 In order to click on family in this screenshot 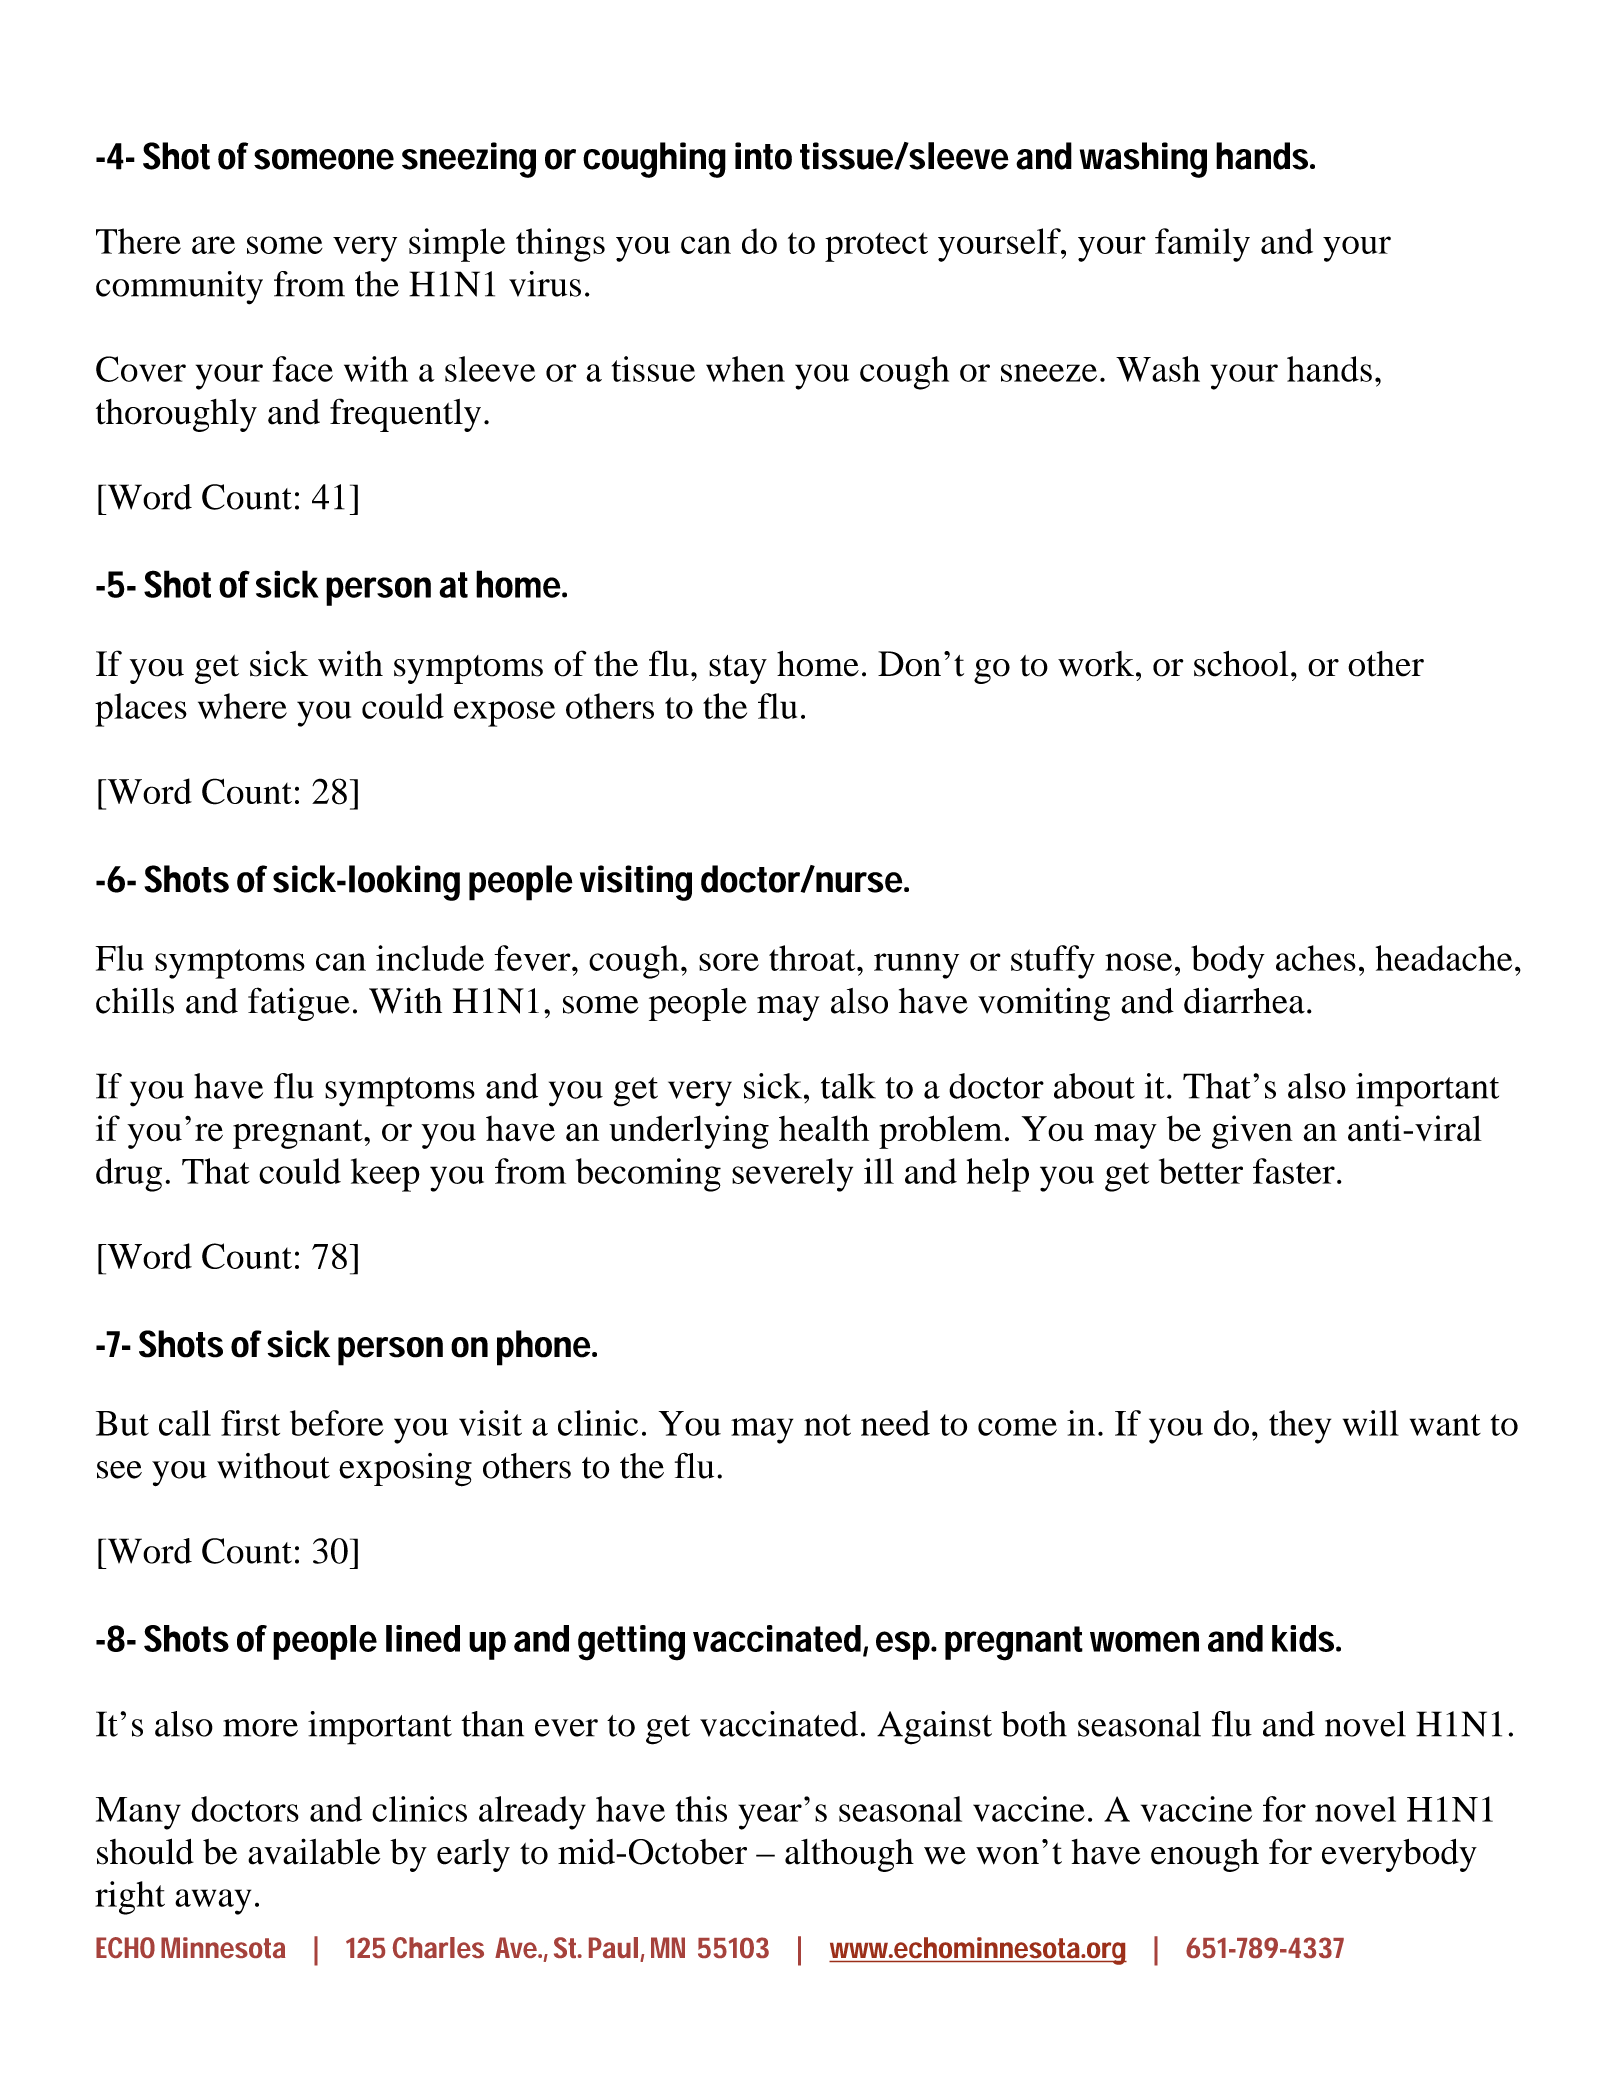, I will do `click(1202, 245)`.
